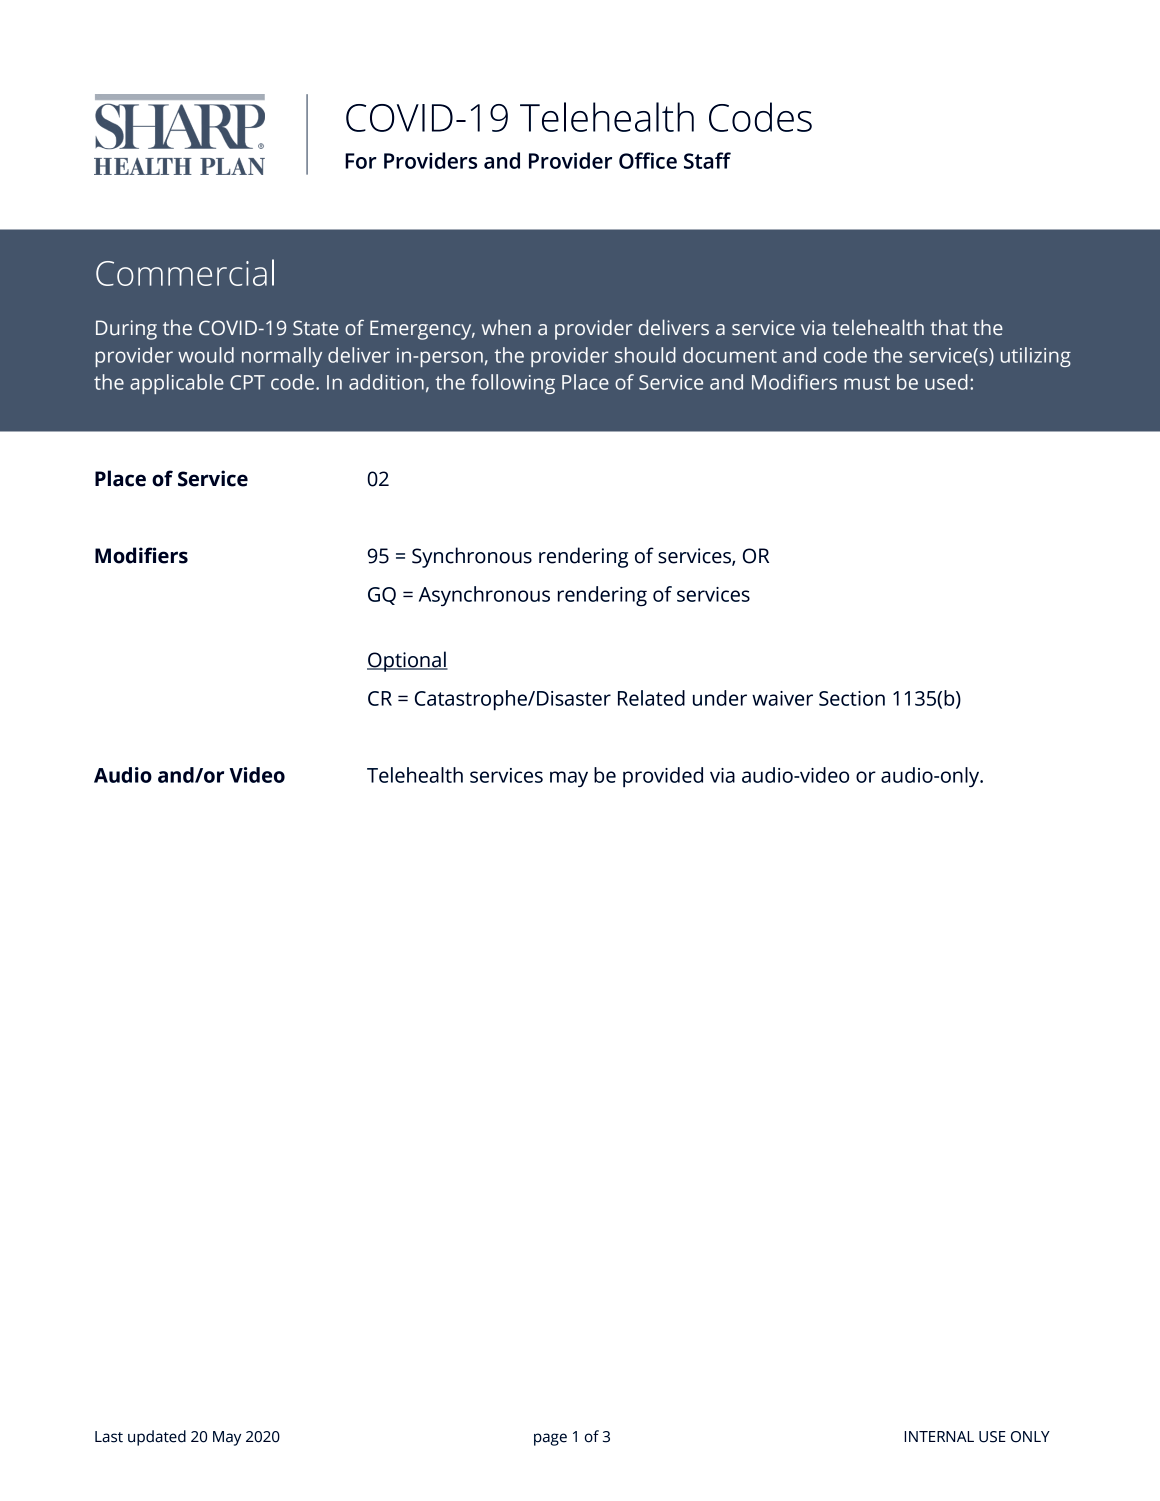 The height and width of the document is (1501, 1160). I want to click on provided, so click(663, 777).
